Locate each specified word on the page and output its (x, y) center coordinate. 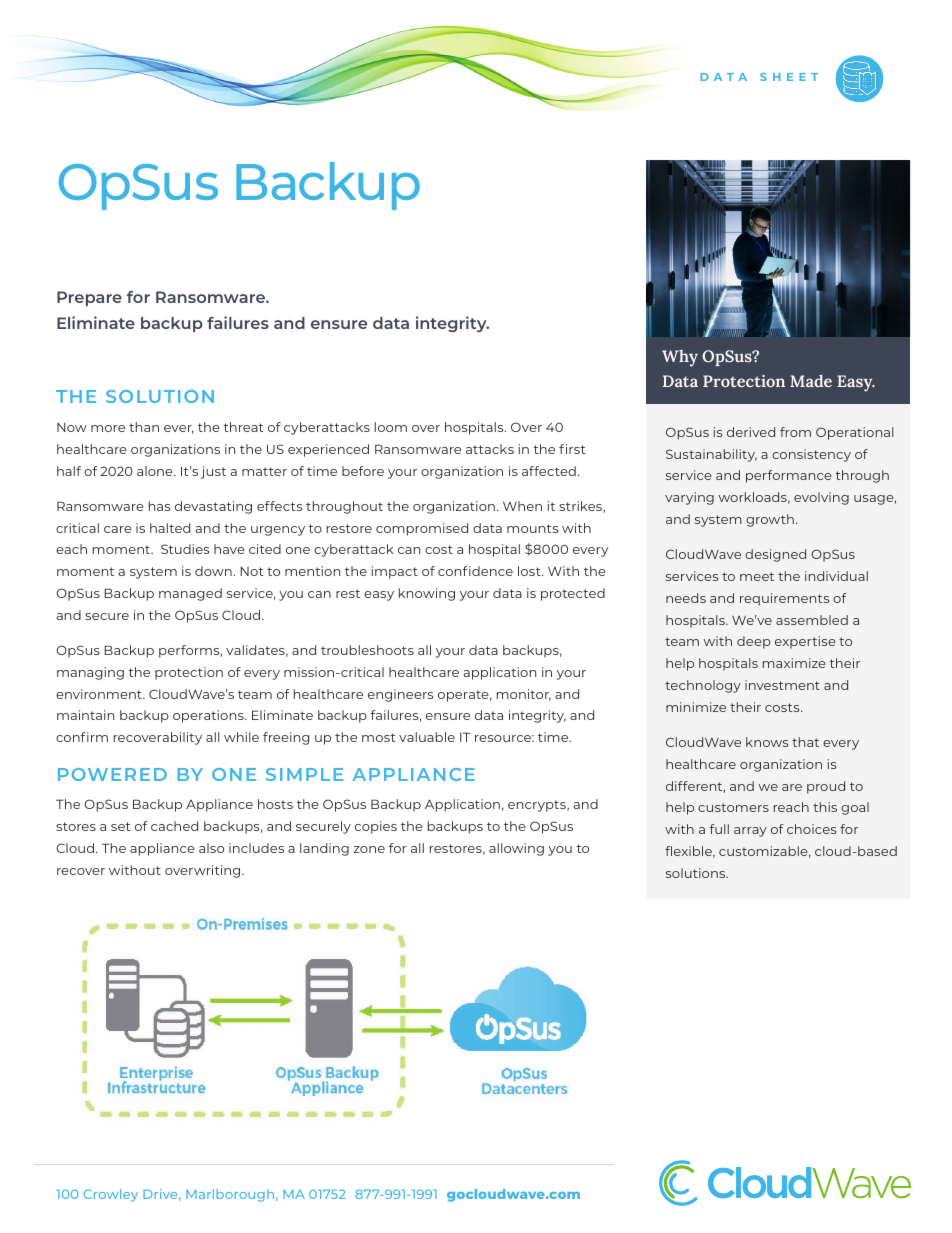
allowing (516, 849)
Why (680, 358)
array (750, 832)
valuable (427, 737)
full (719, 829)
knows (767, 742)
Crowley (110, 1195)
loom (391, 427)
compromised (422, 529)
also (211, 848)
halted (170, 528)
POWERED (112, 774)
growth (770, 520)
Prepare (89, 298)
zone (369, 849)
